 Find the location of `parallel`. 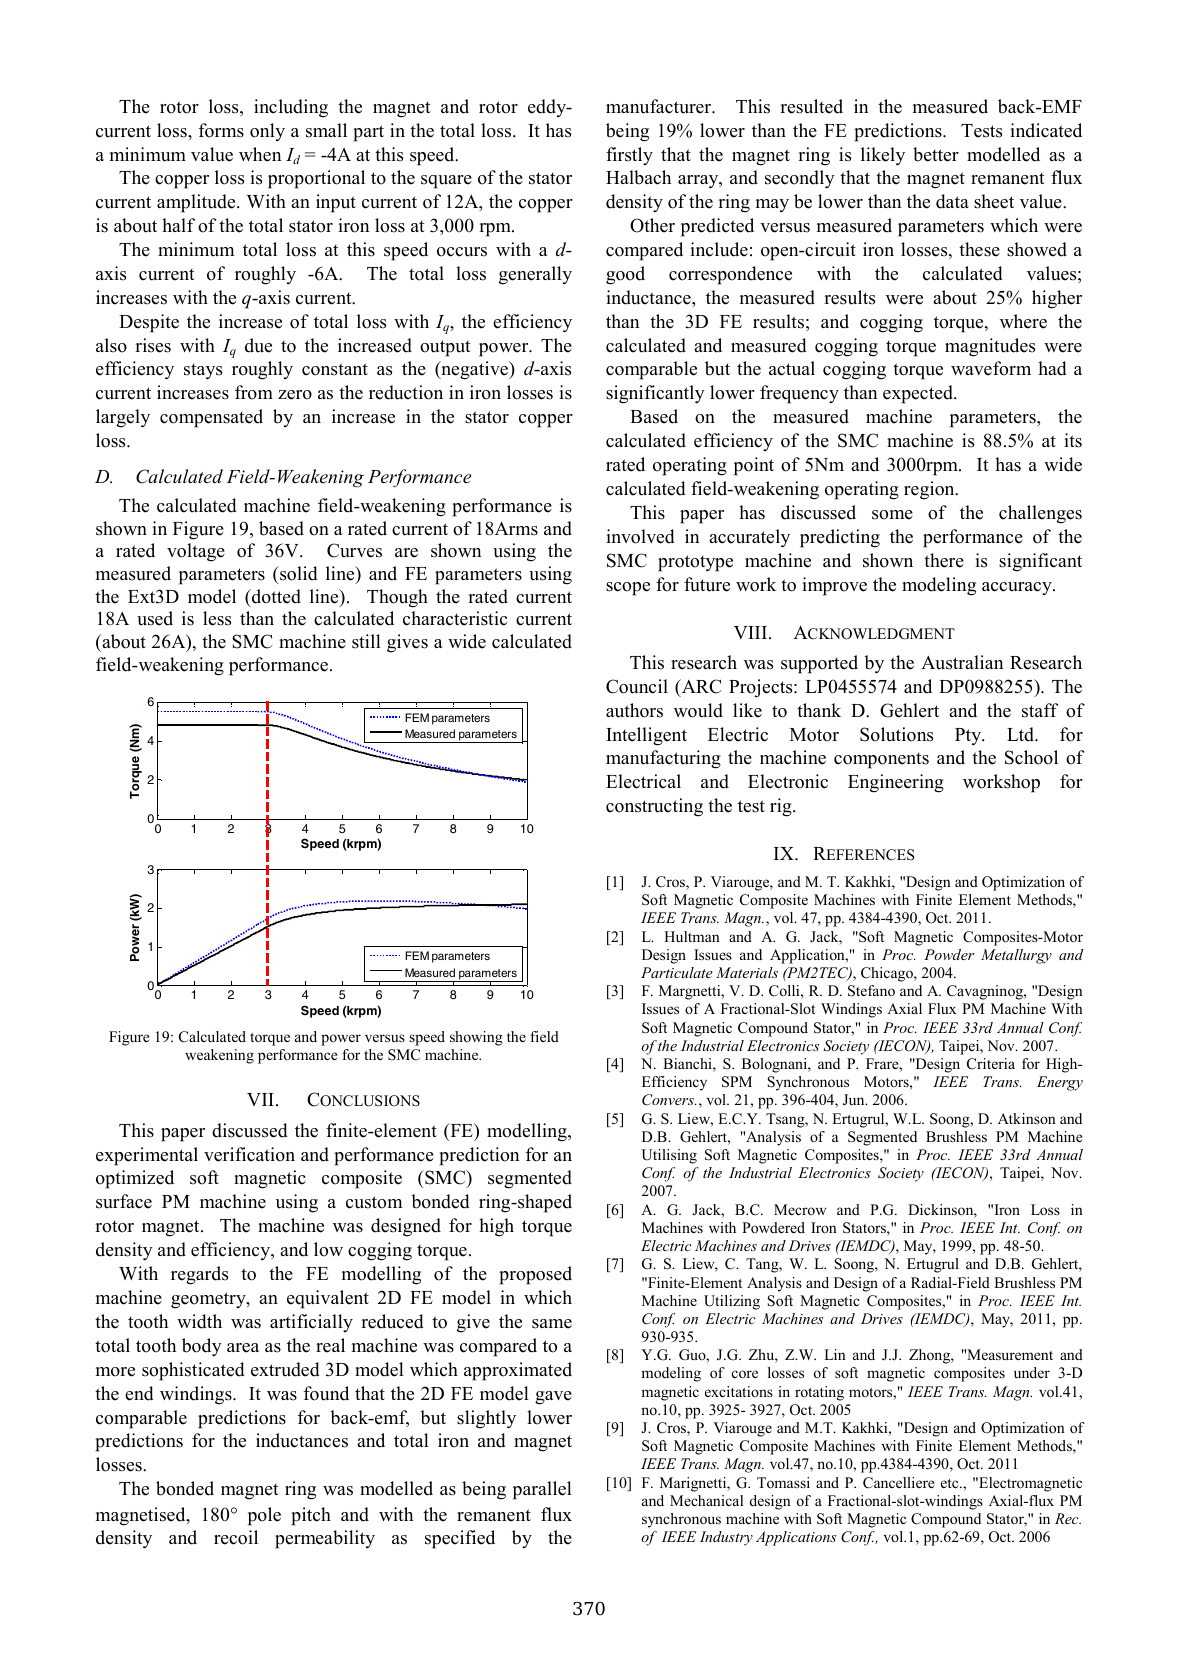

parallel is located at coordinates (542, 1490).
